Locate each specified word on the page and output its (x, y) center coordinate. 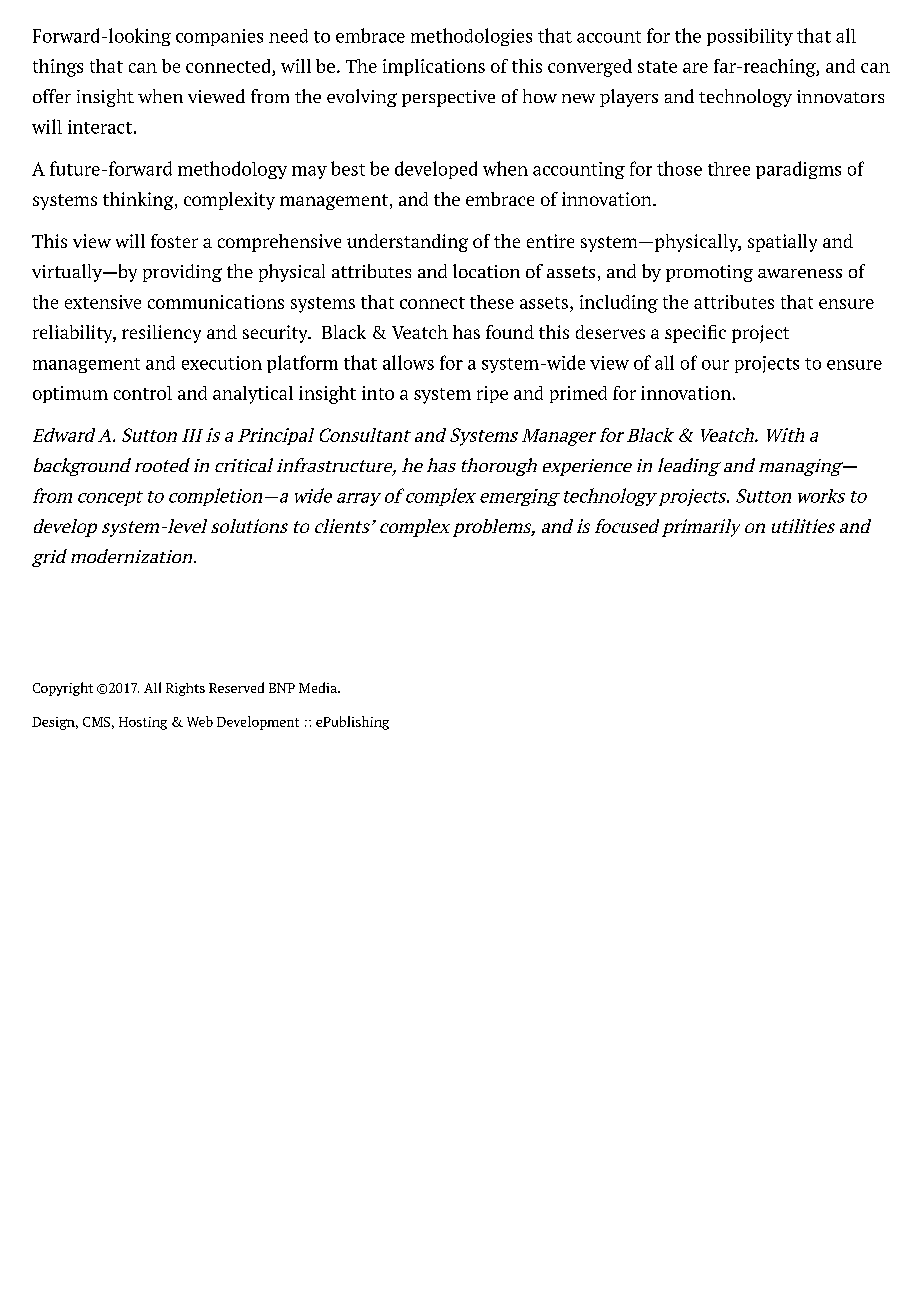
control (143, 393)
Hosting (143, 723)
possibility (750, 37)
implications (434, 67)
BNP (282, 688)
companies (219, 37)
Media (319, 687)
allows (408, 362)
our (715, 365)
